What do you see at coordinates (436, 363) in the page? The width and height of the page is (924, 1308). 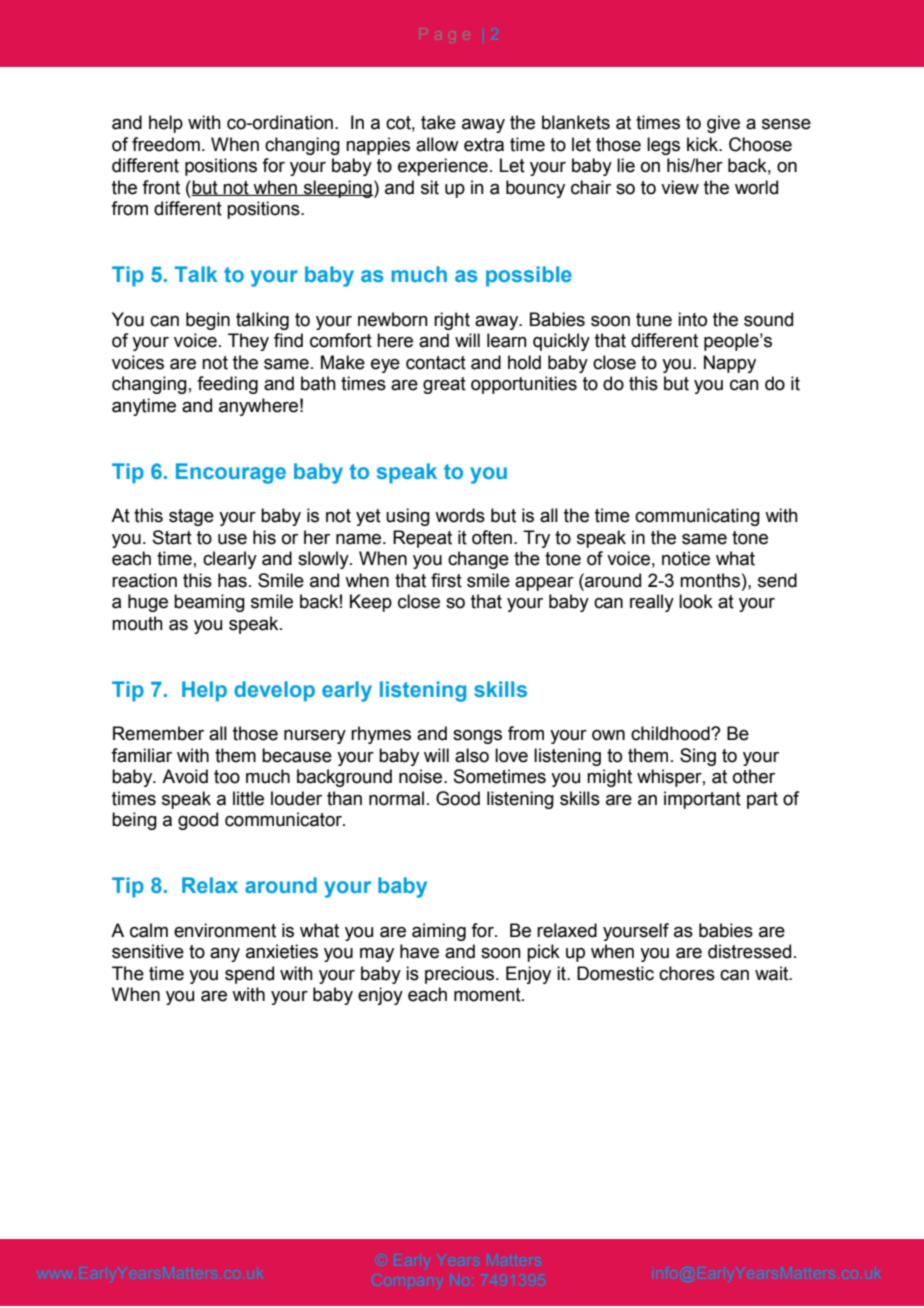 I see `contact` at bounding box center [436, 363].
